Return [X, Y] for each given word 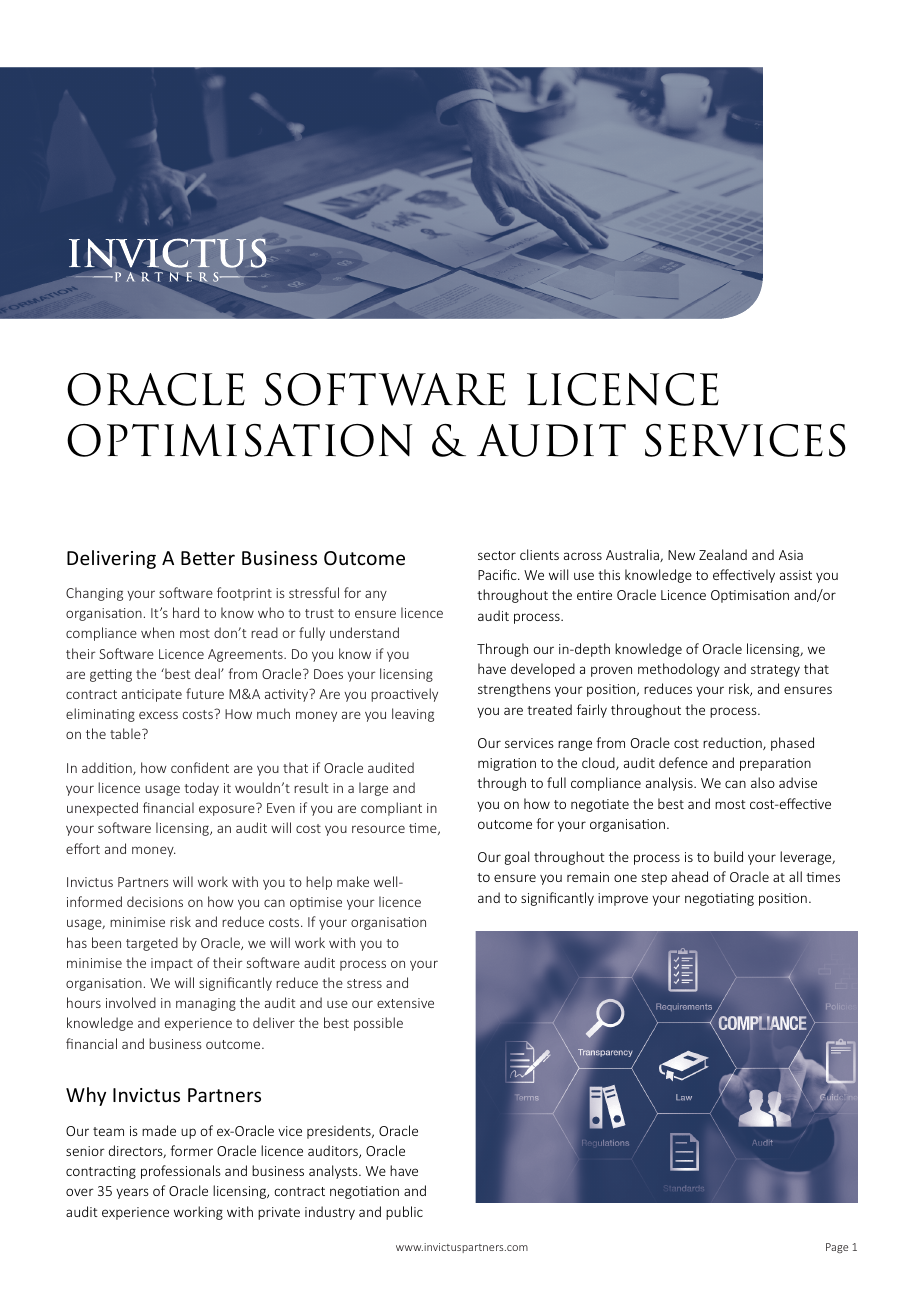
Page [837, 1248]
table [126, 733]
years [132, 1193]
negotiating [719, 899]
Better [208, 558]
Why [86, 1096]
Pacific [498, 574]
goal [517, 858]
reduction [733, 743]
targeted [152, 944]
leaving [413, 715]
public [404, 1213]
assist [796, 575]
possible [378, 1024]
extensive [405, 1003]
